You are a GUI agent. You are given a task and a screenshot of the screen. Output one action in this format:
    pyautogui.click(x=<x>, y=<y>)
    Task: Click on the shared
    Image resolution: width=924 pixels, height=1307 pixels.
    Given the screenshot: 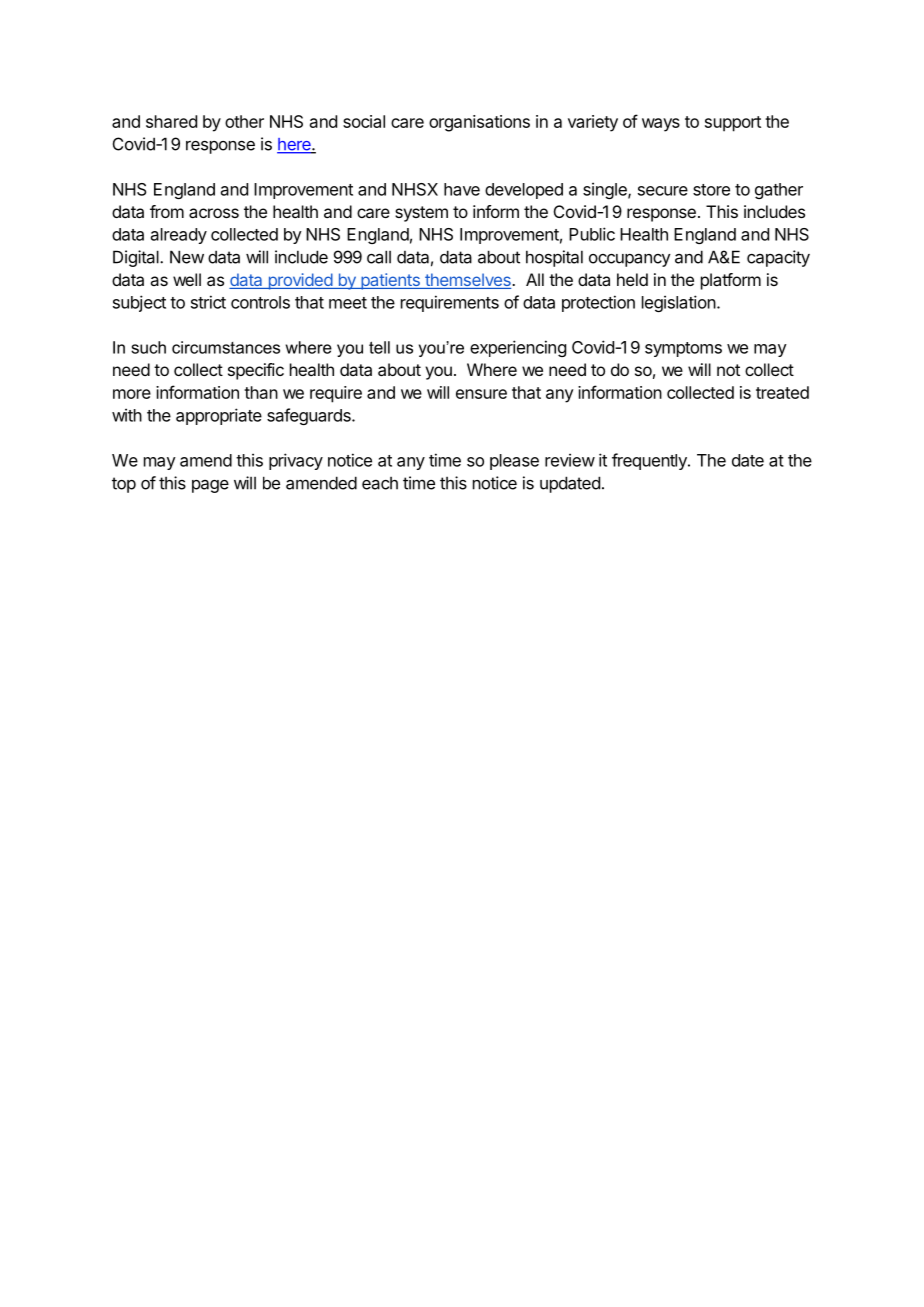 What is the action you would take?
    pyautogui.click(x=171, y=121)
